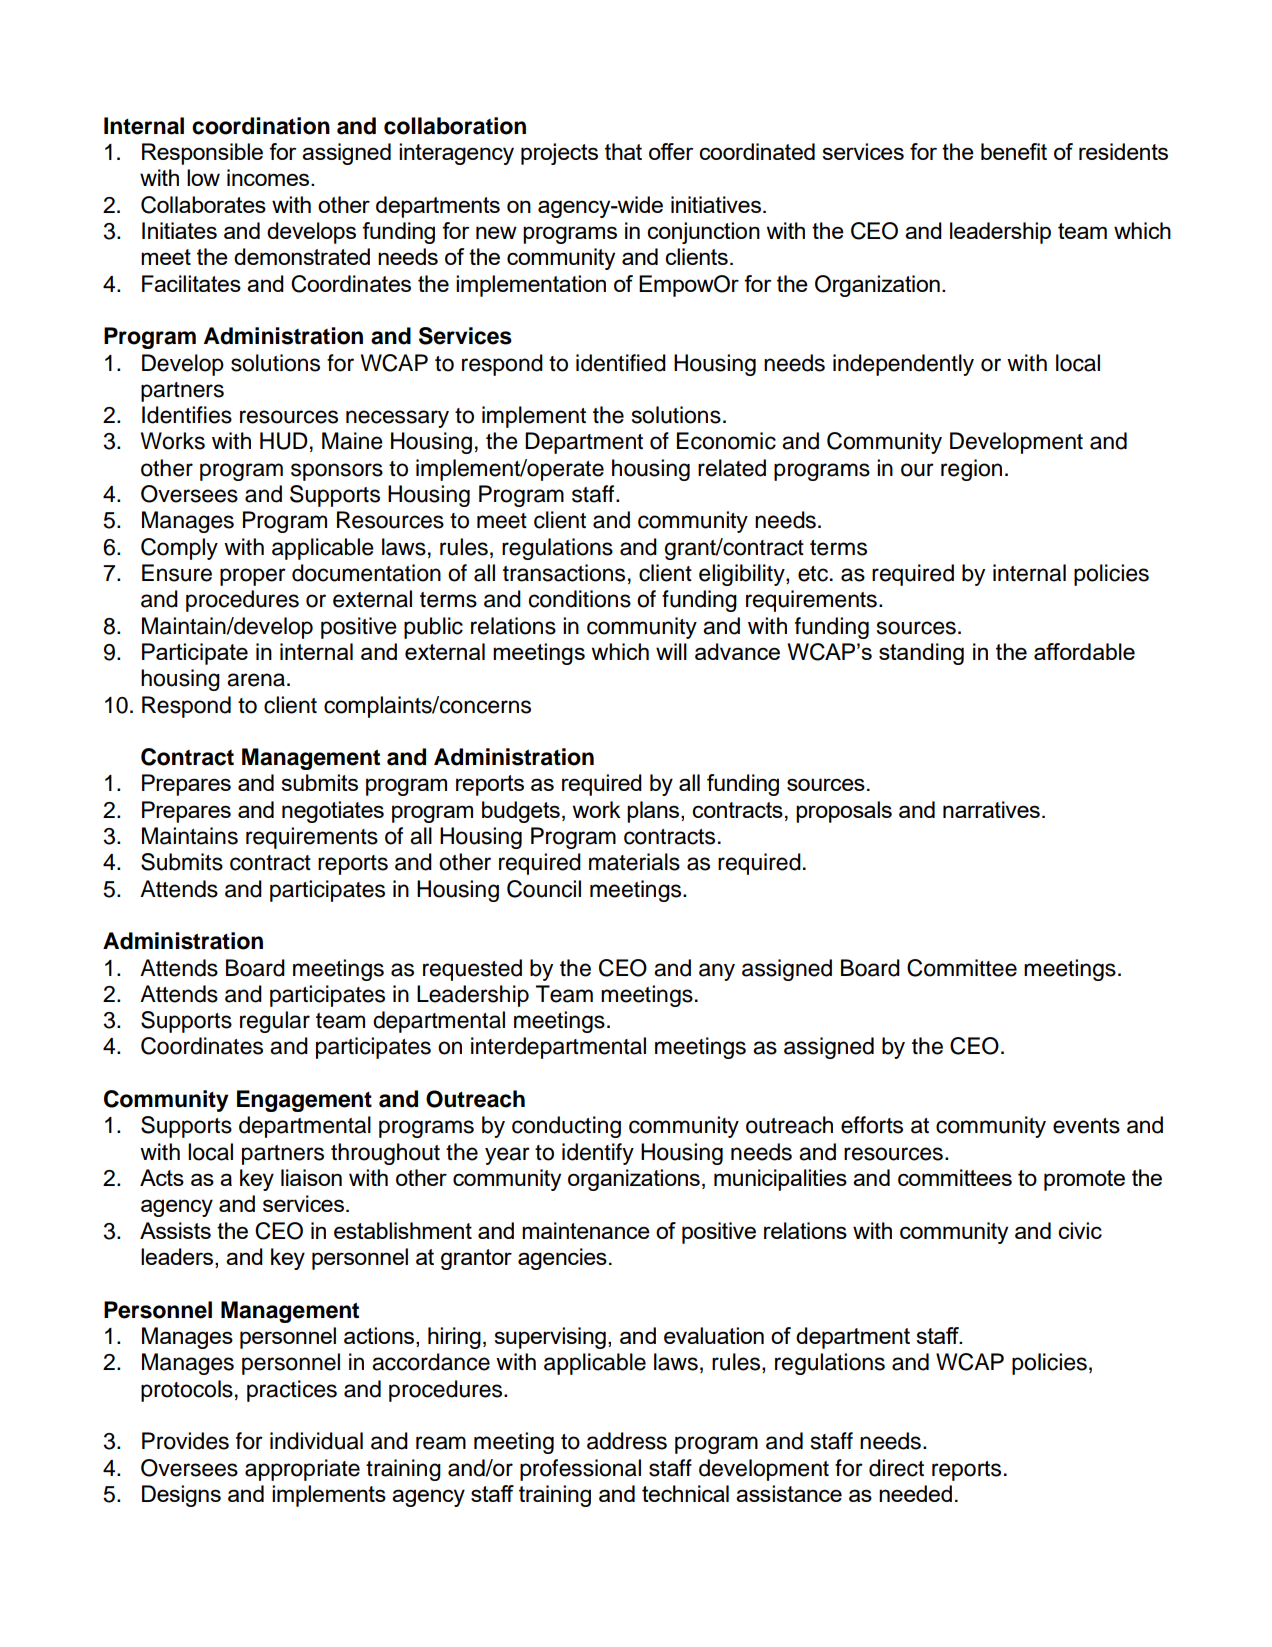  What do you see at coordinates (269, 177) in the image?
I see `incomes` at bounding box center [269, 177].
